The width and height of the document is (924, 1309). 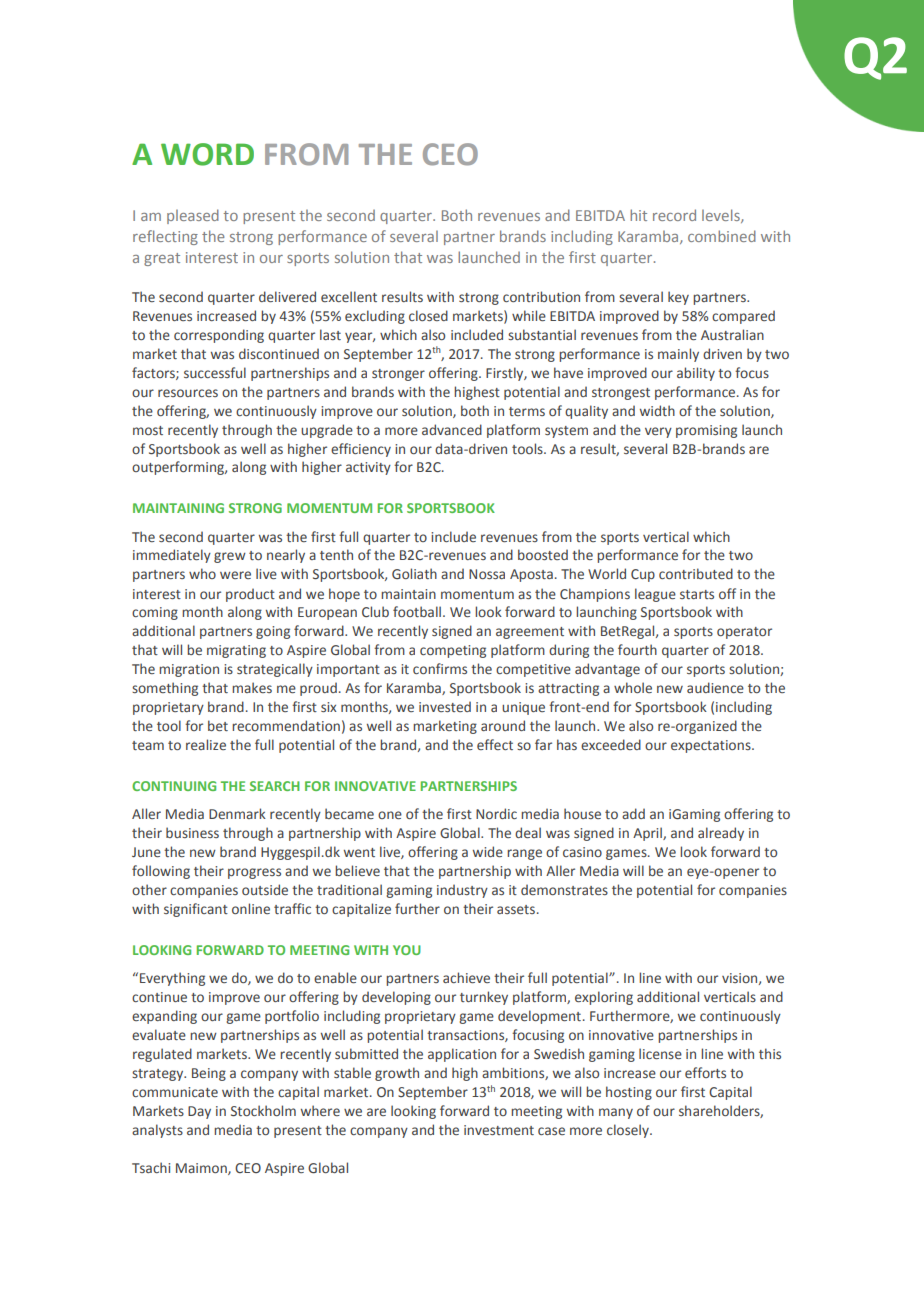 I want to click on industry, so click(x=462, y=891).
